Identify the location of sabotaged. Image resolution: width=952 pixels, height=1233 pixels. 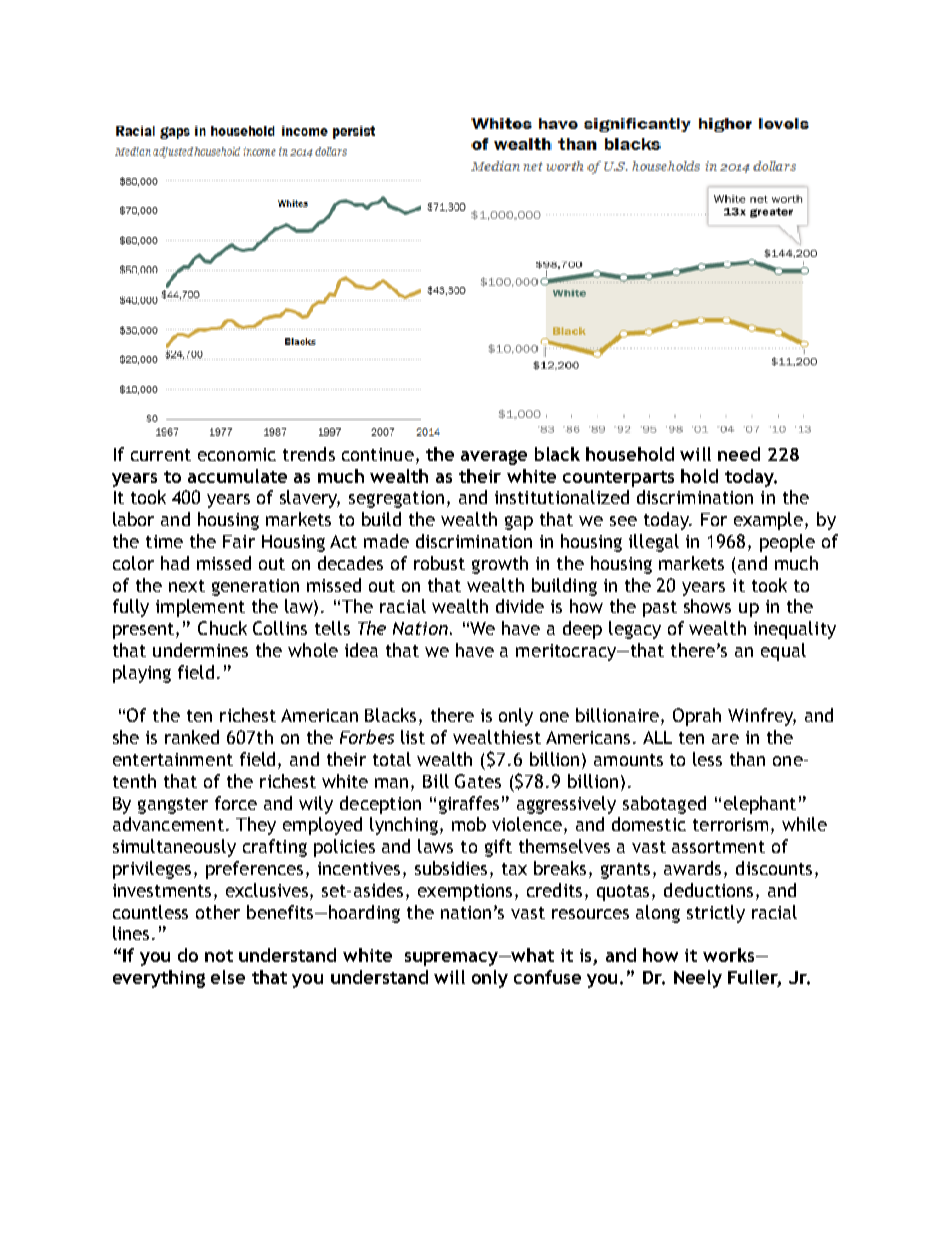
(664, 805).
